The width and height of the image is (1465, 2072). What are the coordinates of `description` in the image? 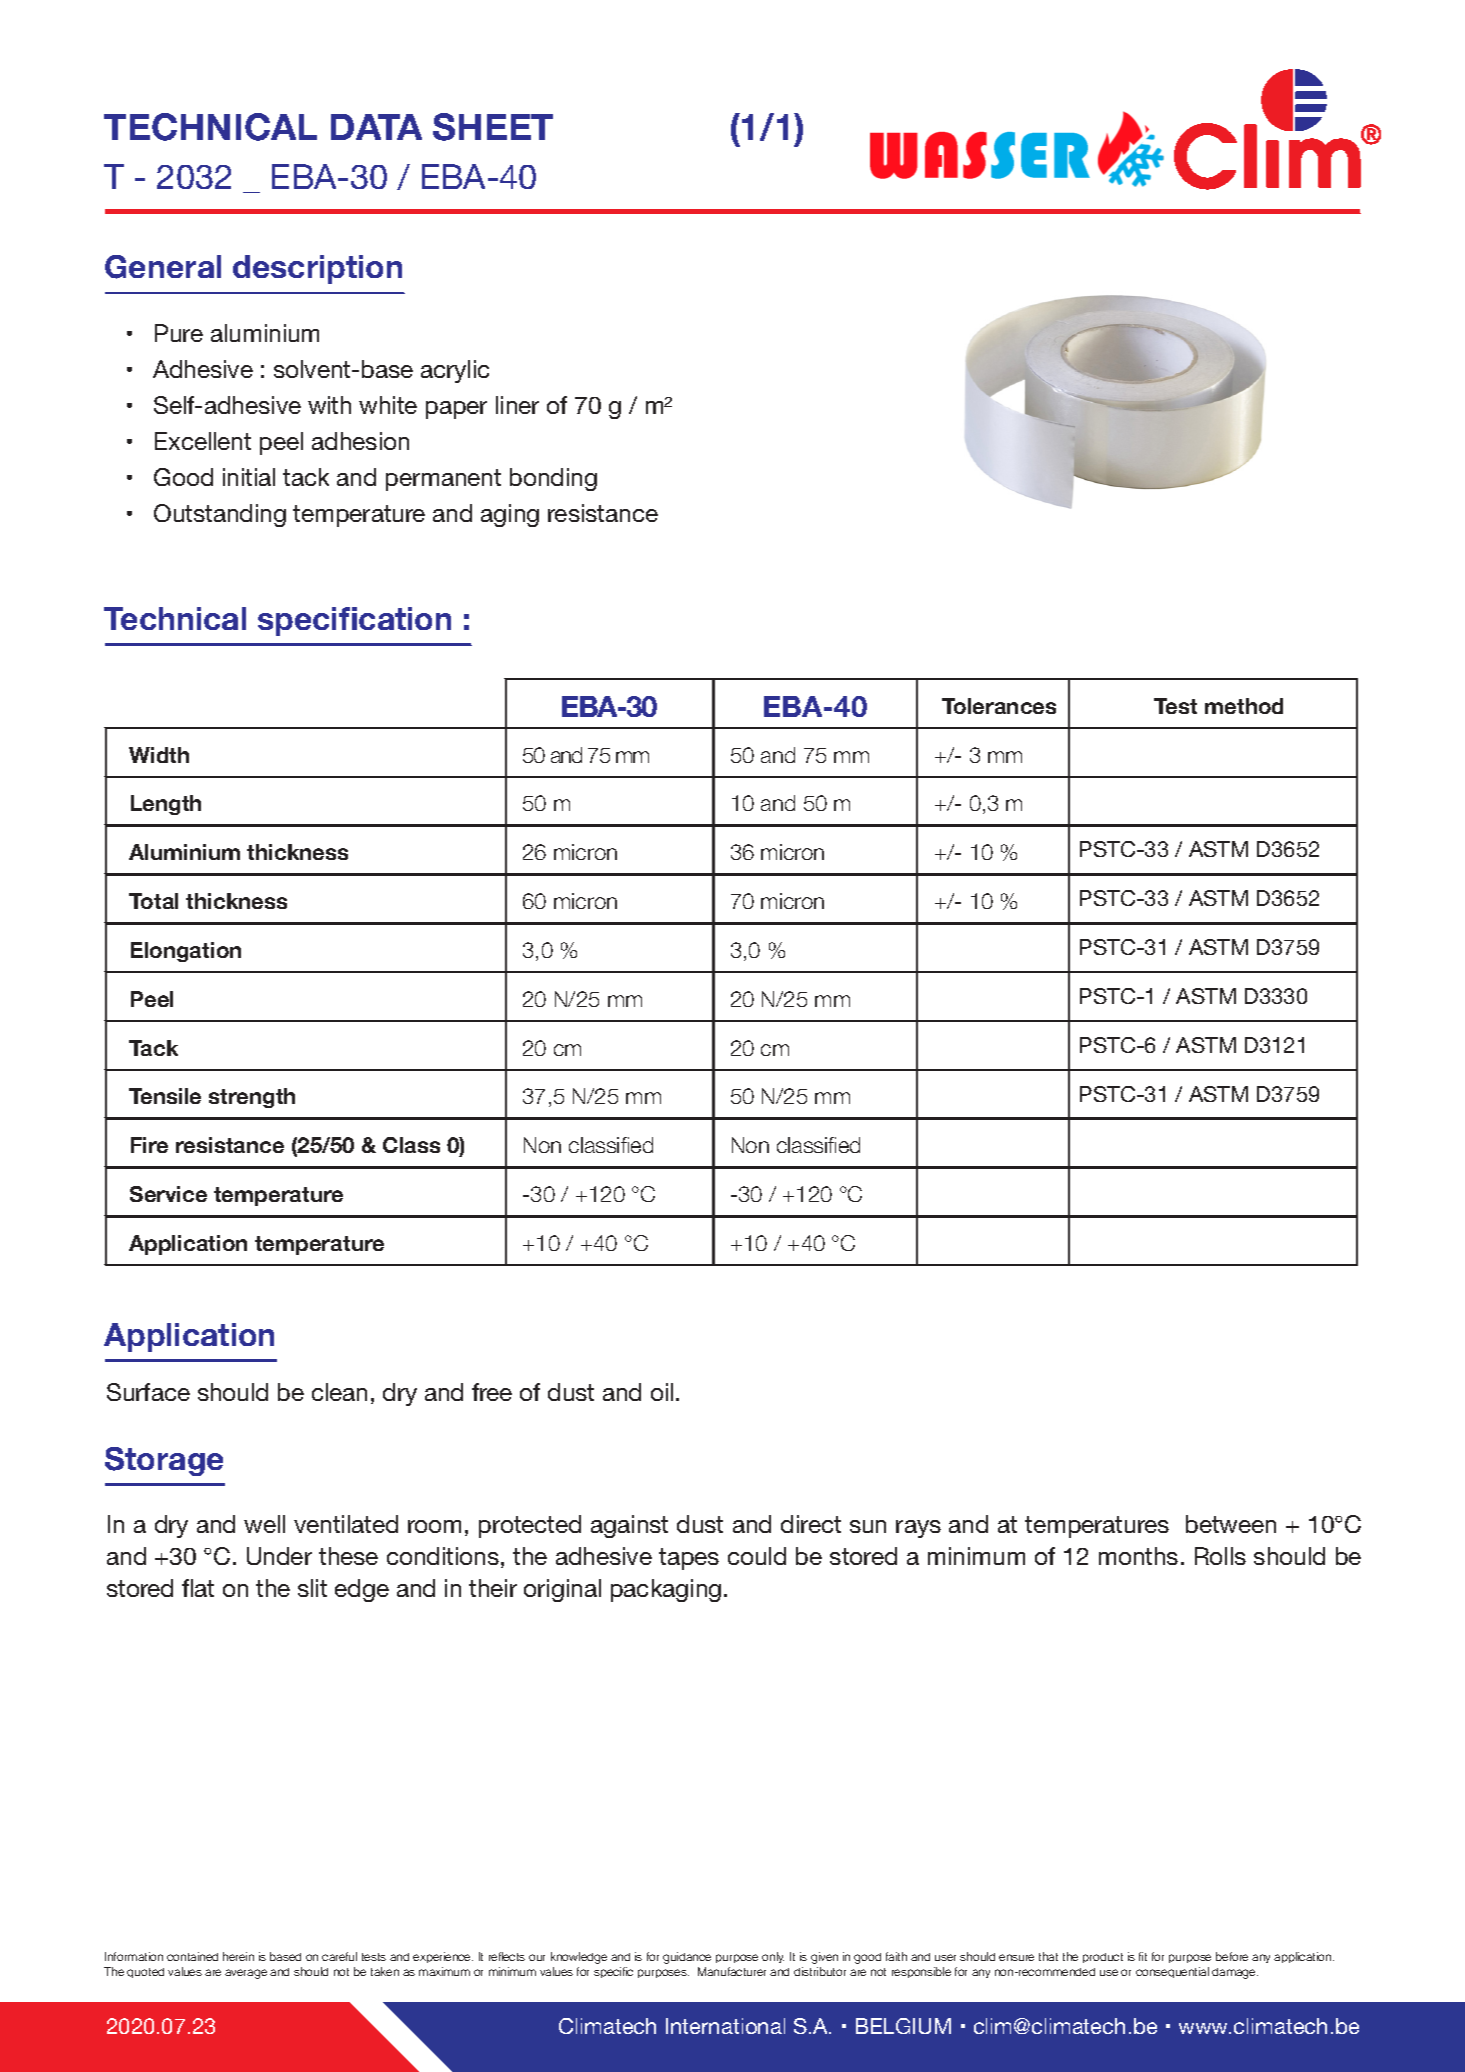 It's located at (317, 269).
